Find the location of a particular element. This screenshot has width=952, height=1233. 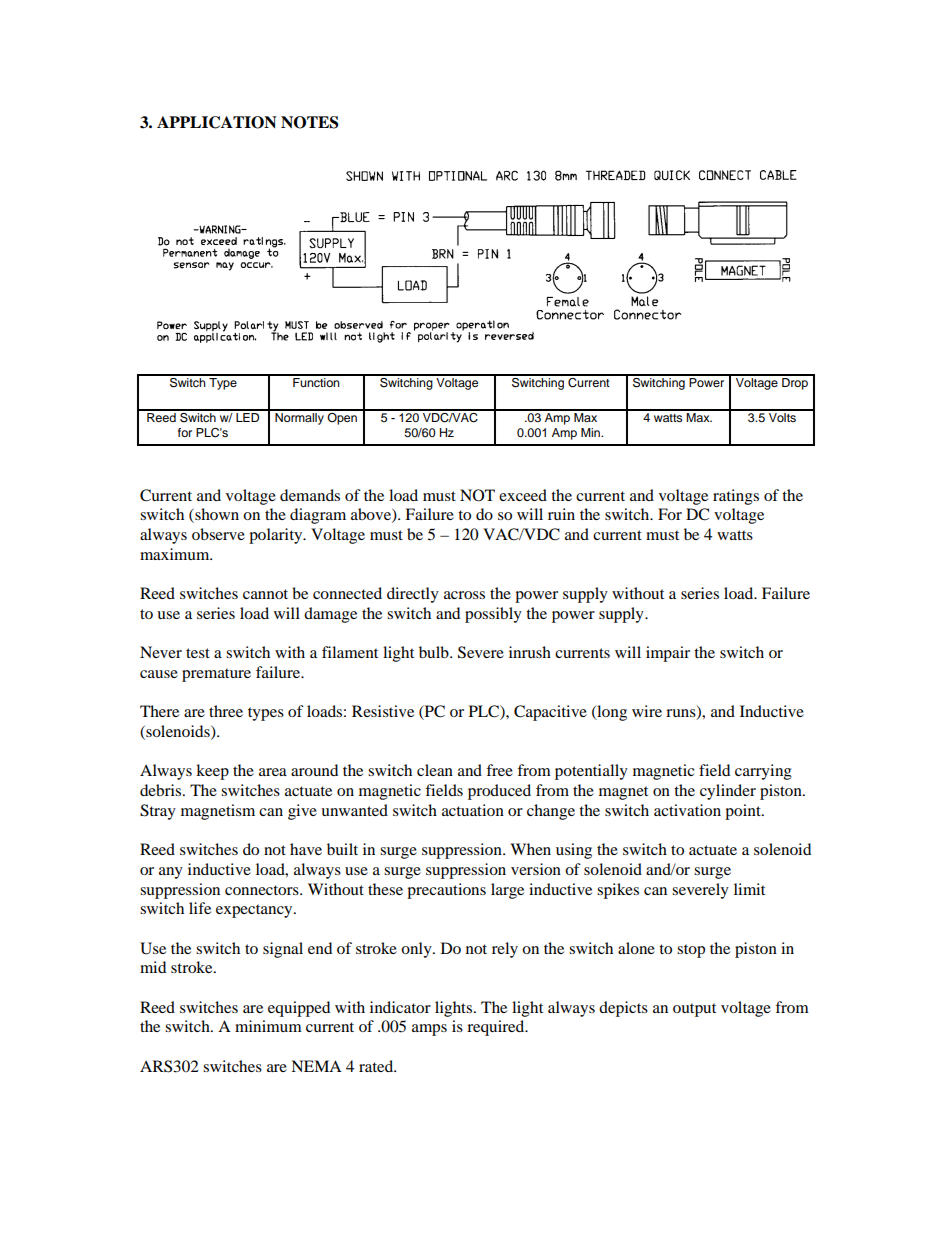

clean is located at coordinates (435, 770).
